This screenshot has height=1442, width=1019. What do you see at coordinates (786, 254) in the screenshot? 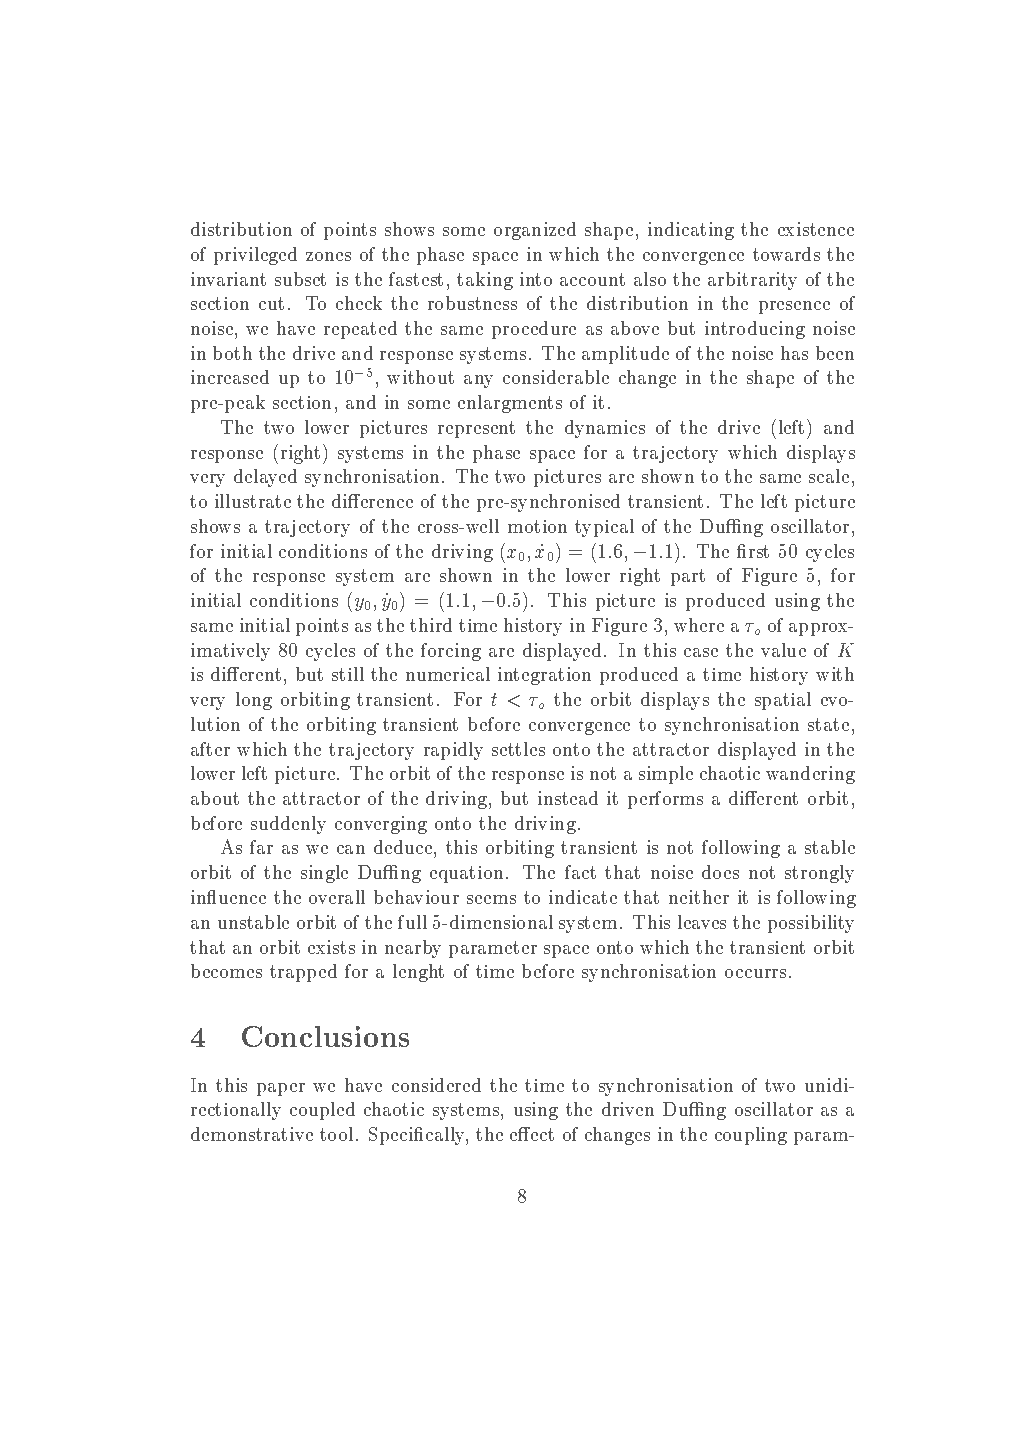
I see `towards` at bounding box center [786, 254].
